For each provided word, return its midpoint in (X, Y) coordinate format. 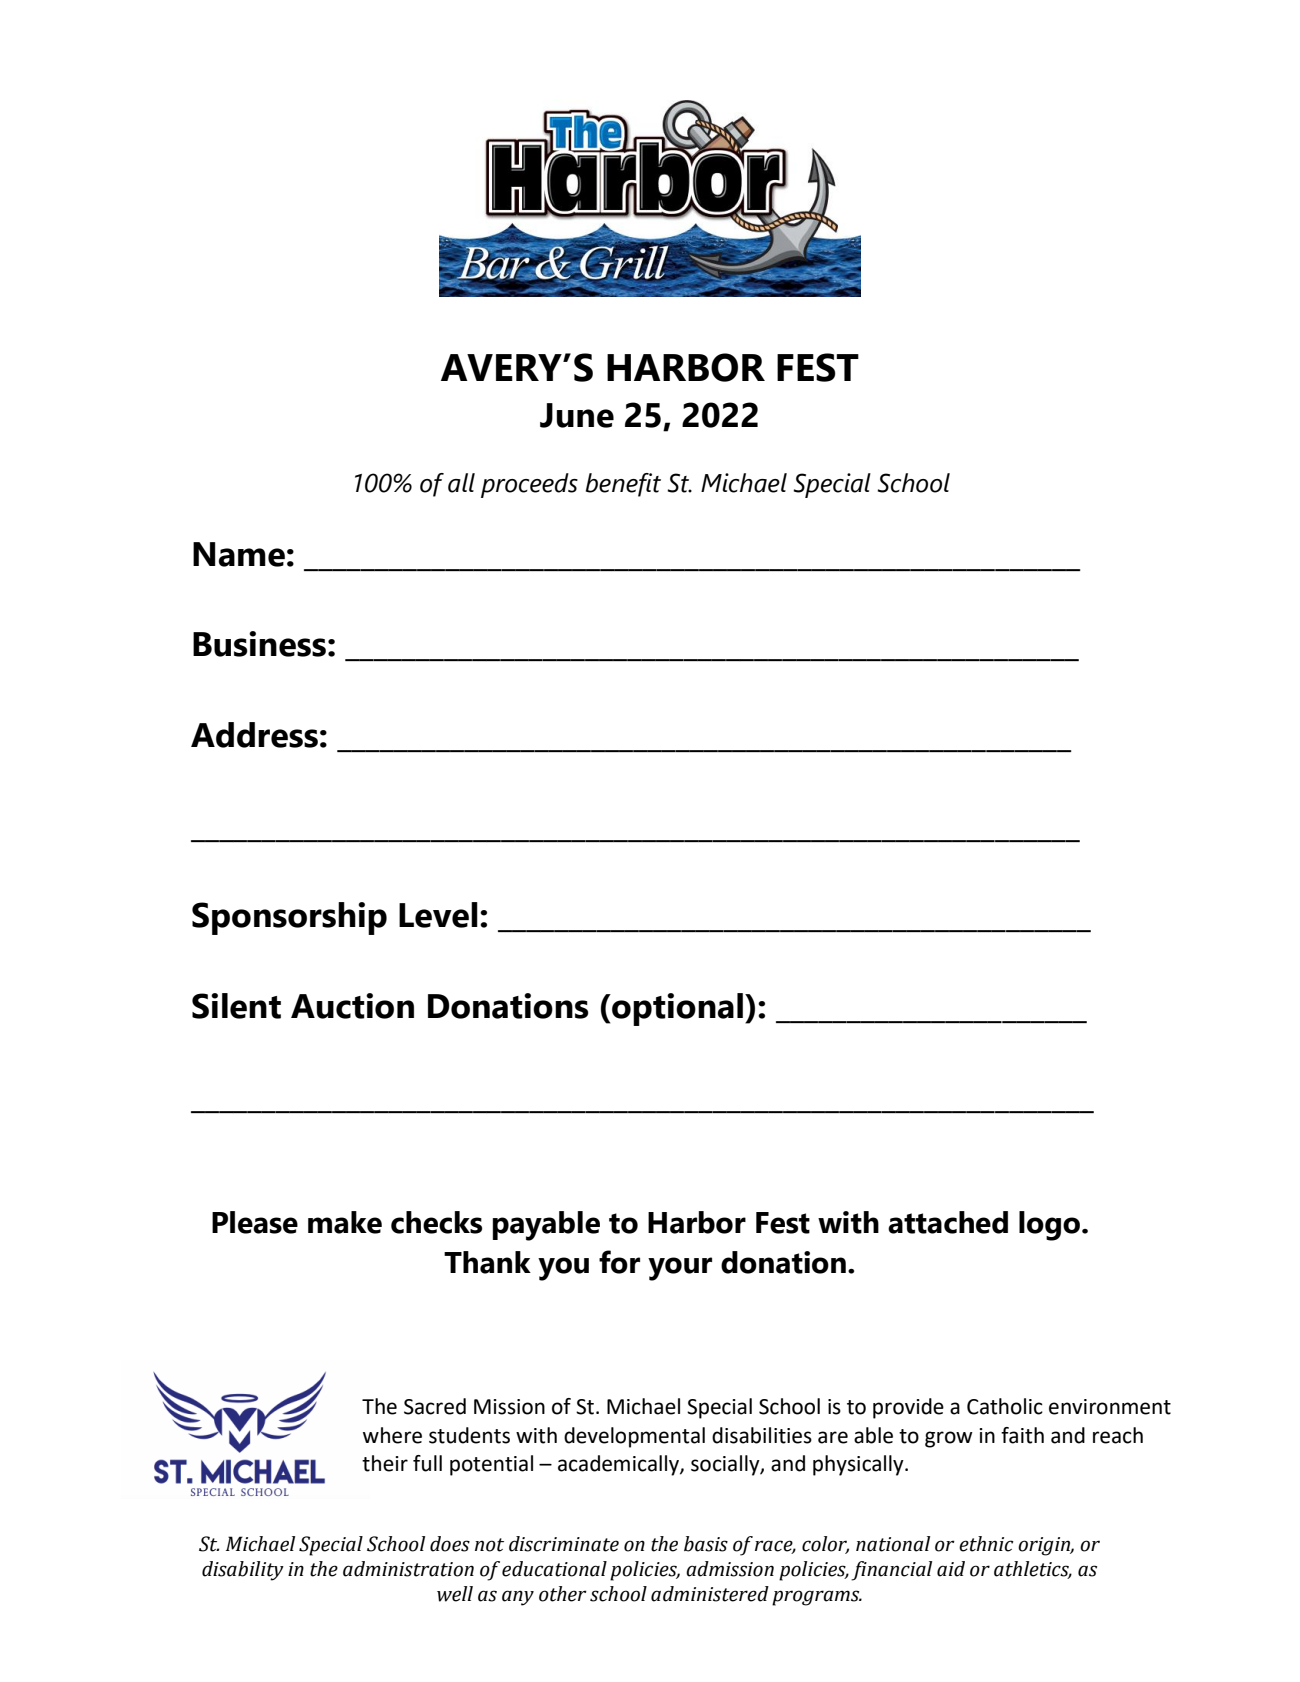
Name (239, 554)
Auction (352, 1006)
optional (676, 1009)
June (577, 415)
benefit (623, 485)
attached (948, 1222)
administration (408, 1569)
